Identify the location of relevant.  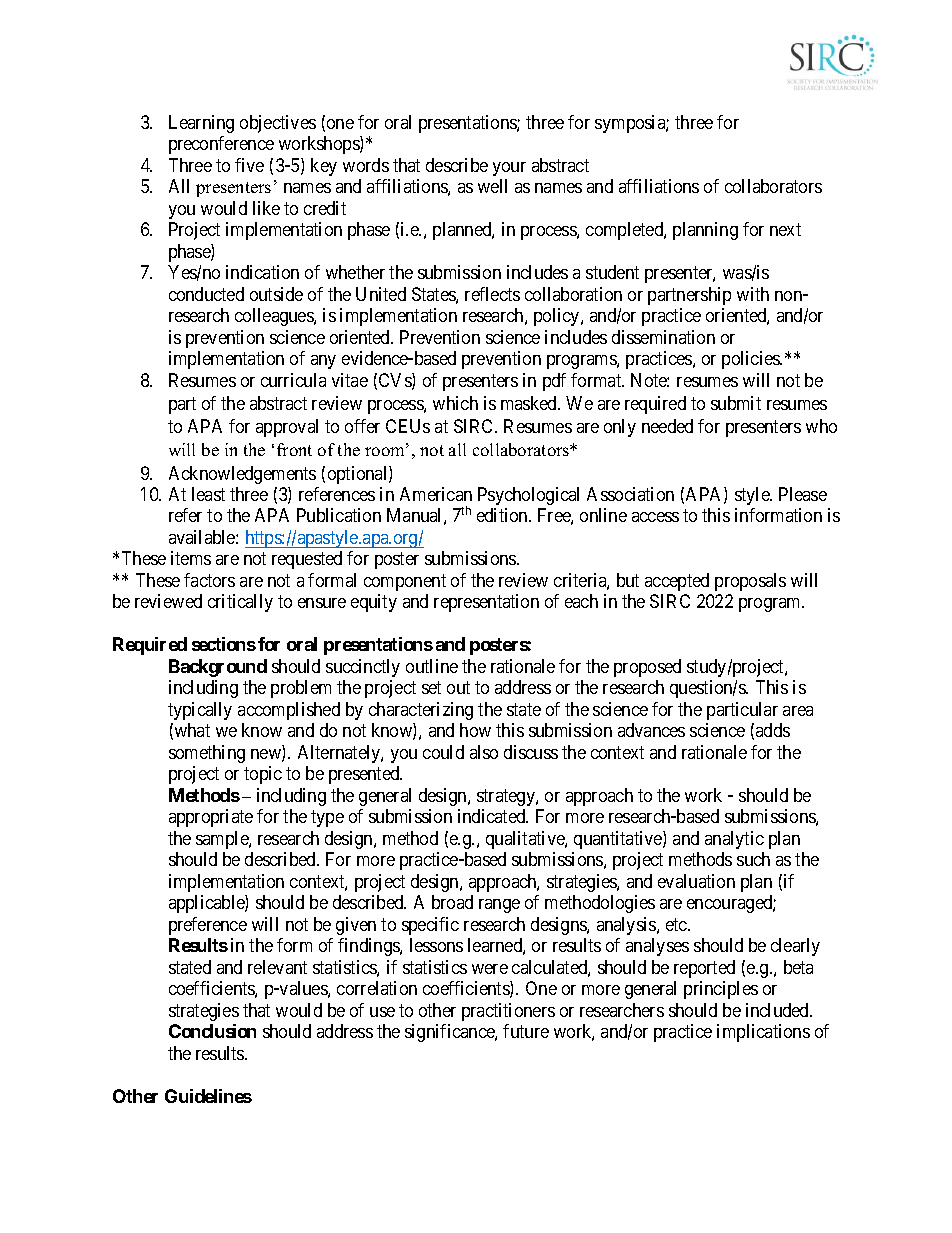
(277, 967).
